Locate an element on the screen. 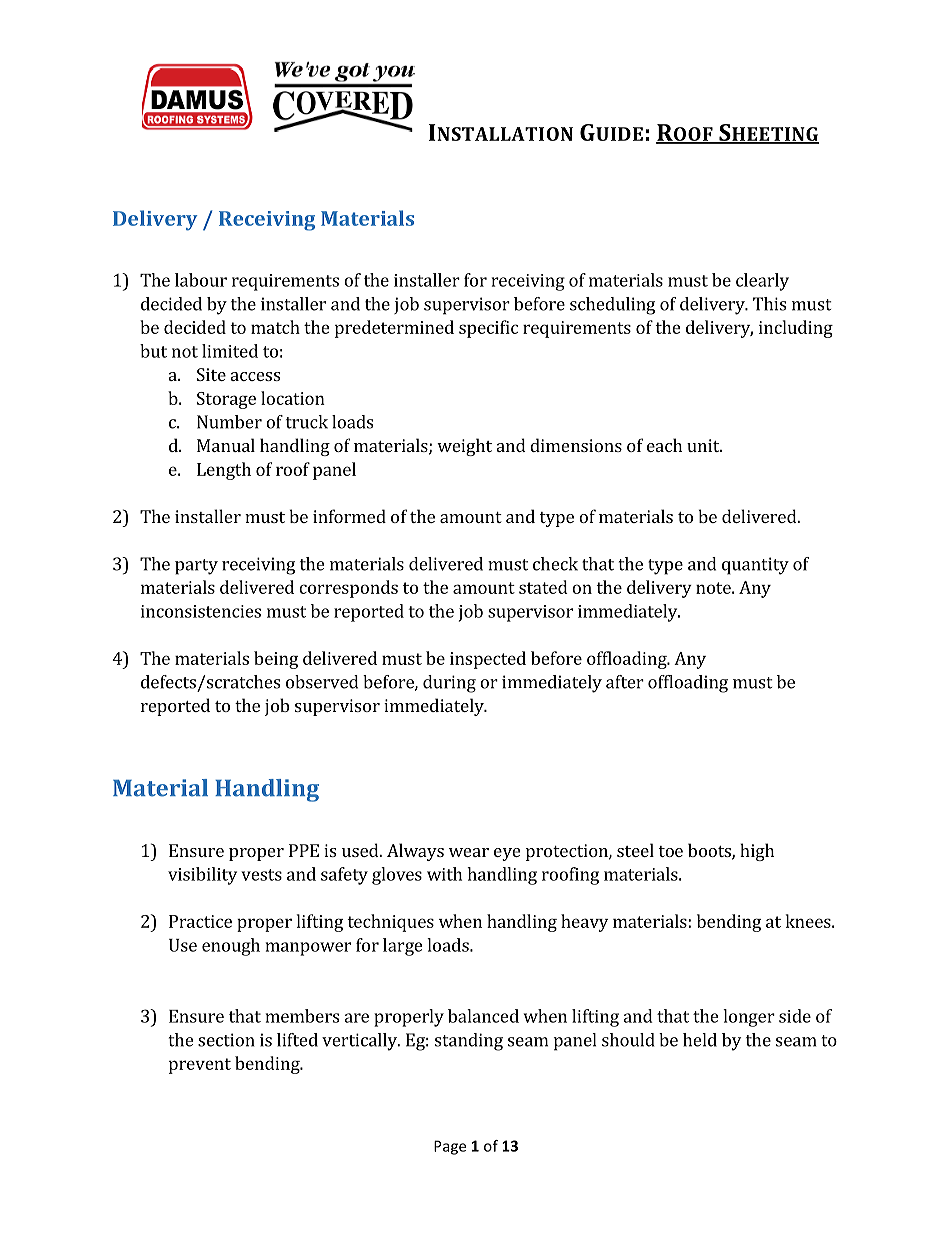 This screenshot has width=952, height=1233. being is located at coordinates (276, 660).
